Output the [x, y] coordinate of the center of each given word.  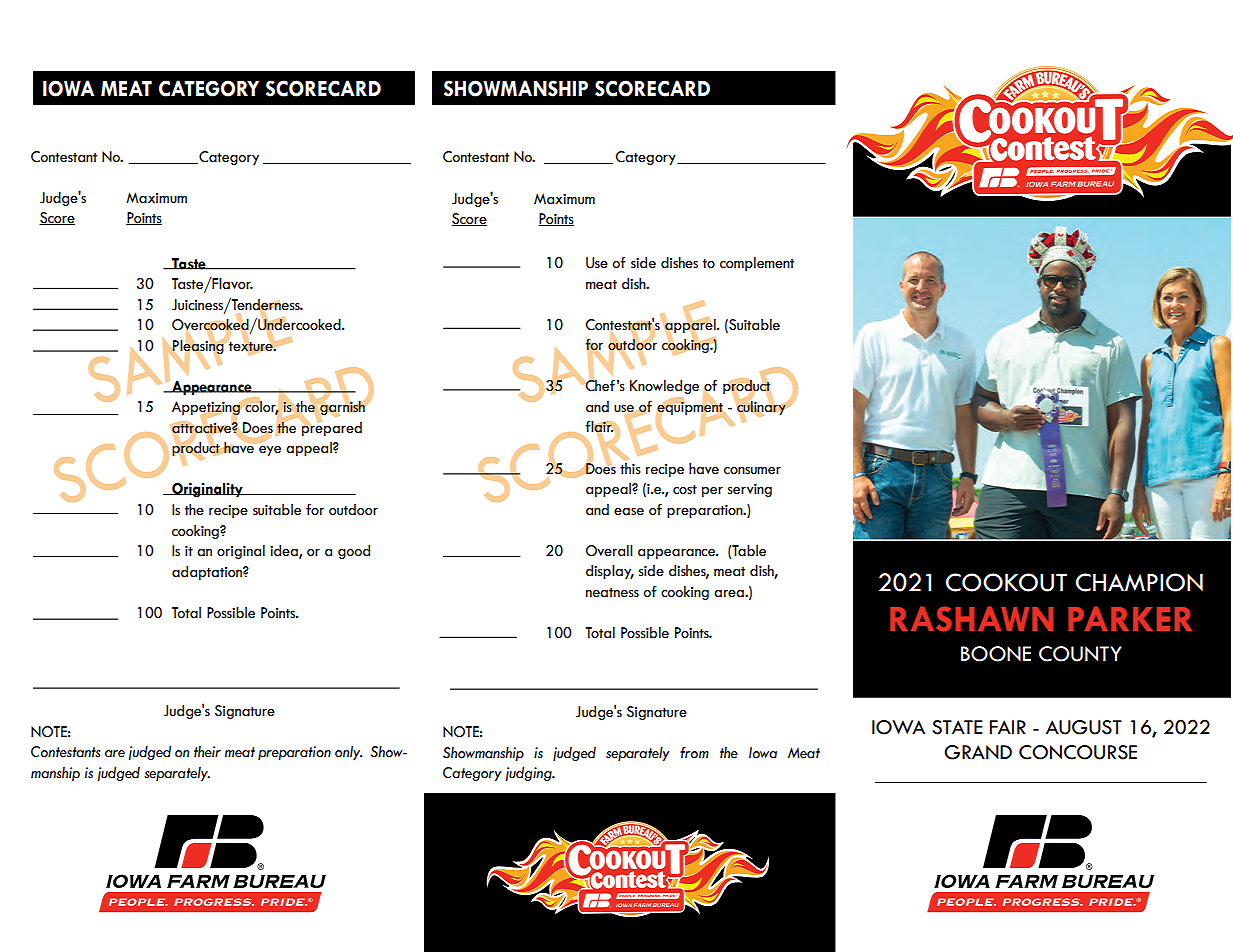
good [354, 552]
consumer [752, 470]
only [348, 752]
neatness [612, 593]
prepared [331, 428]
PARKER [1130, 618]
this [630, 469]
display [610, 572]
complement [757, 264]
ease [629, 511]
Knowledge [664, 387]
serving [750, 490]
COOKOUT [1006, 582]
